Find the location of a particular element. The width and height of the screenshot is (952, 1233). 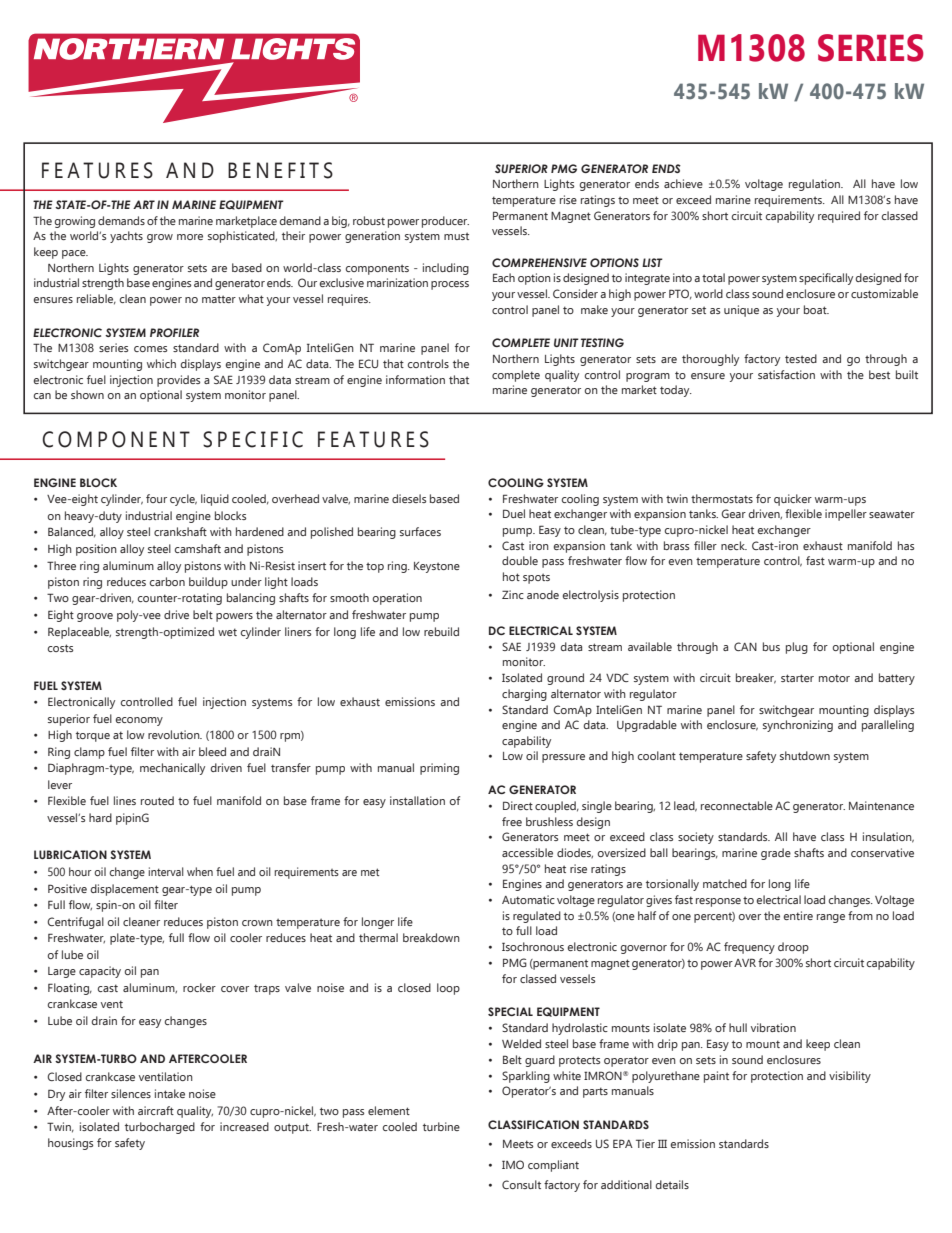

regulation is located at coordinates (816, 185).
